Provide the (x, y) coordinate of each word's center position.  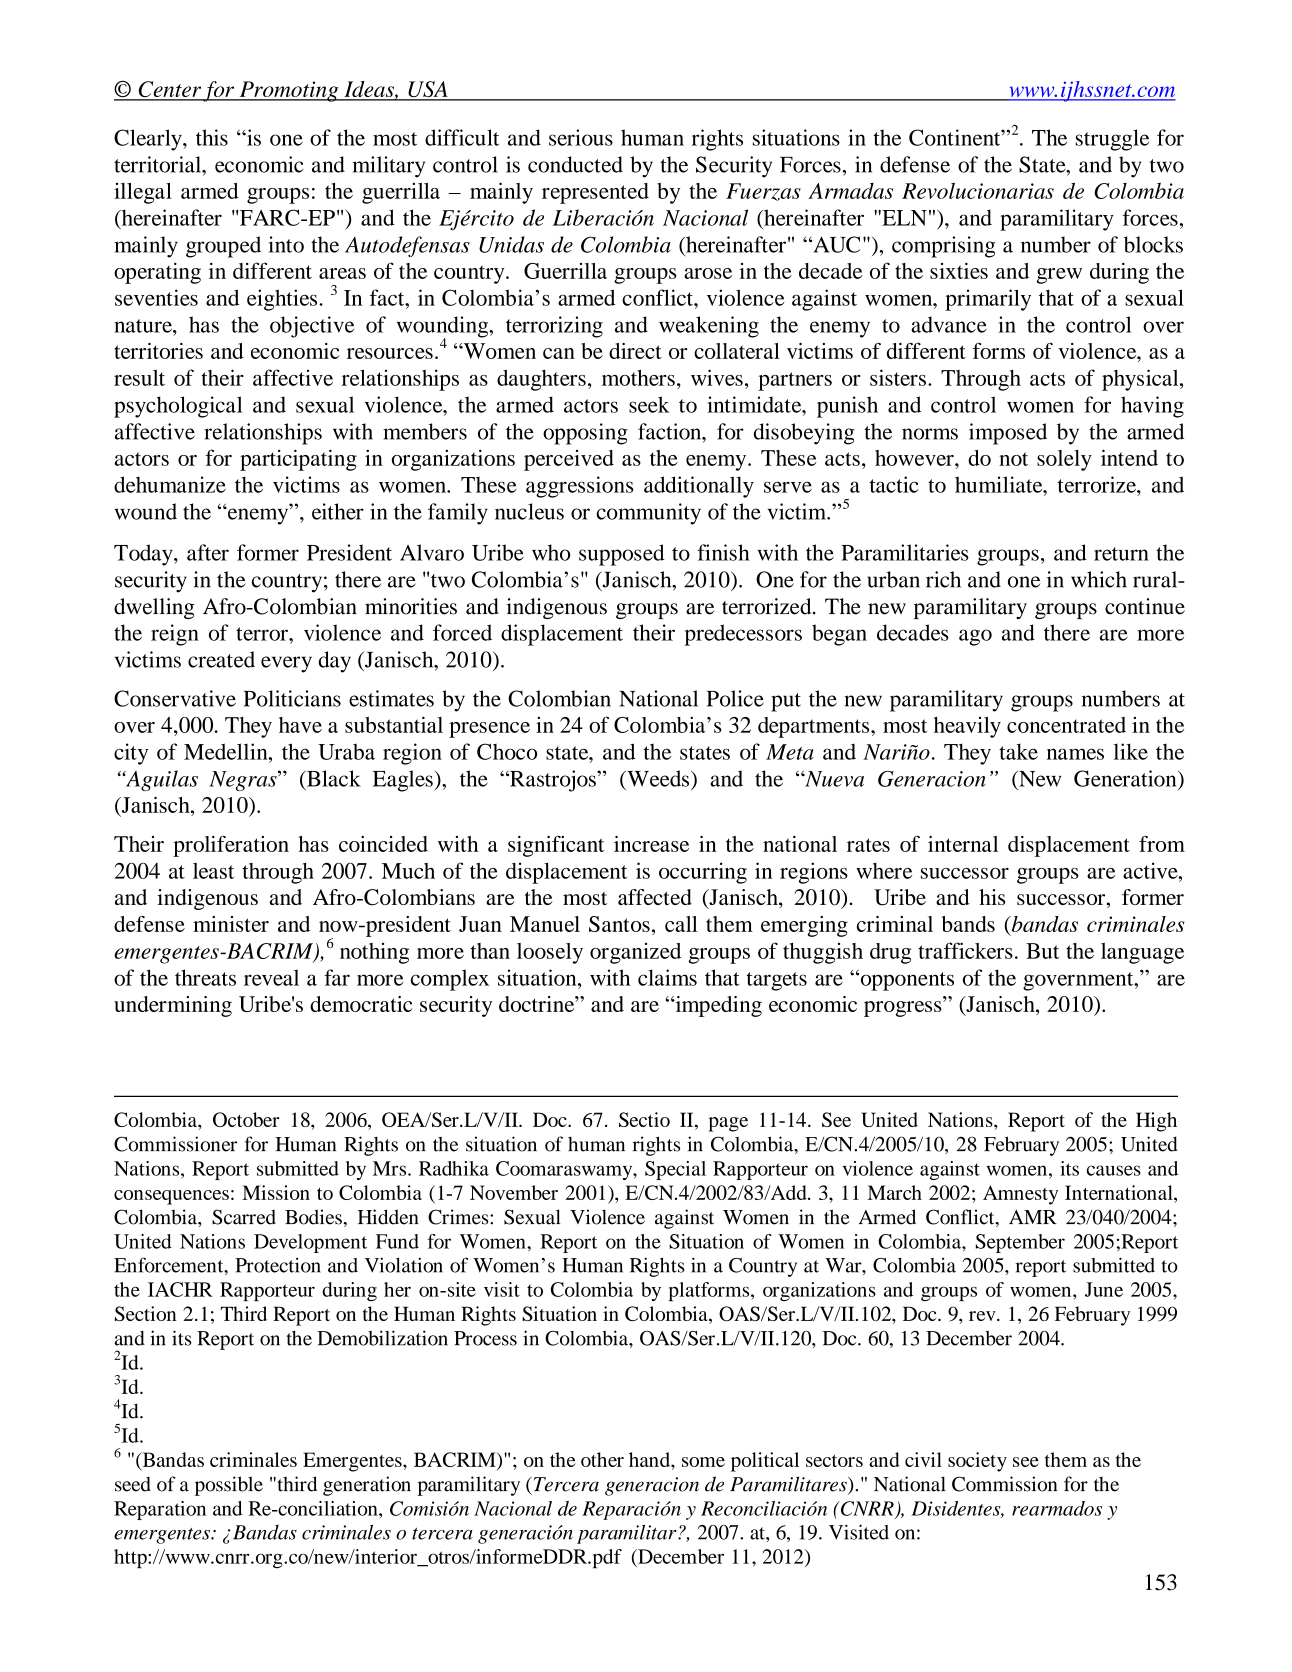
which (1099, 579)
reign (175, 635)
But (1042, 951)
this (212, 137)
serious (581, 137)
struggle (1112, 140)
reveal (271, 977)
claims (667, 977)
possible (229, 1486)
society (977, 1462)
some (703, 1462)
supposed (622, 555)
